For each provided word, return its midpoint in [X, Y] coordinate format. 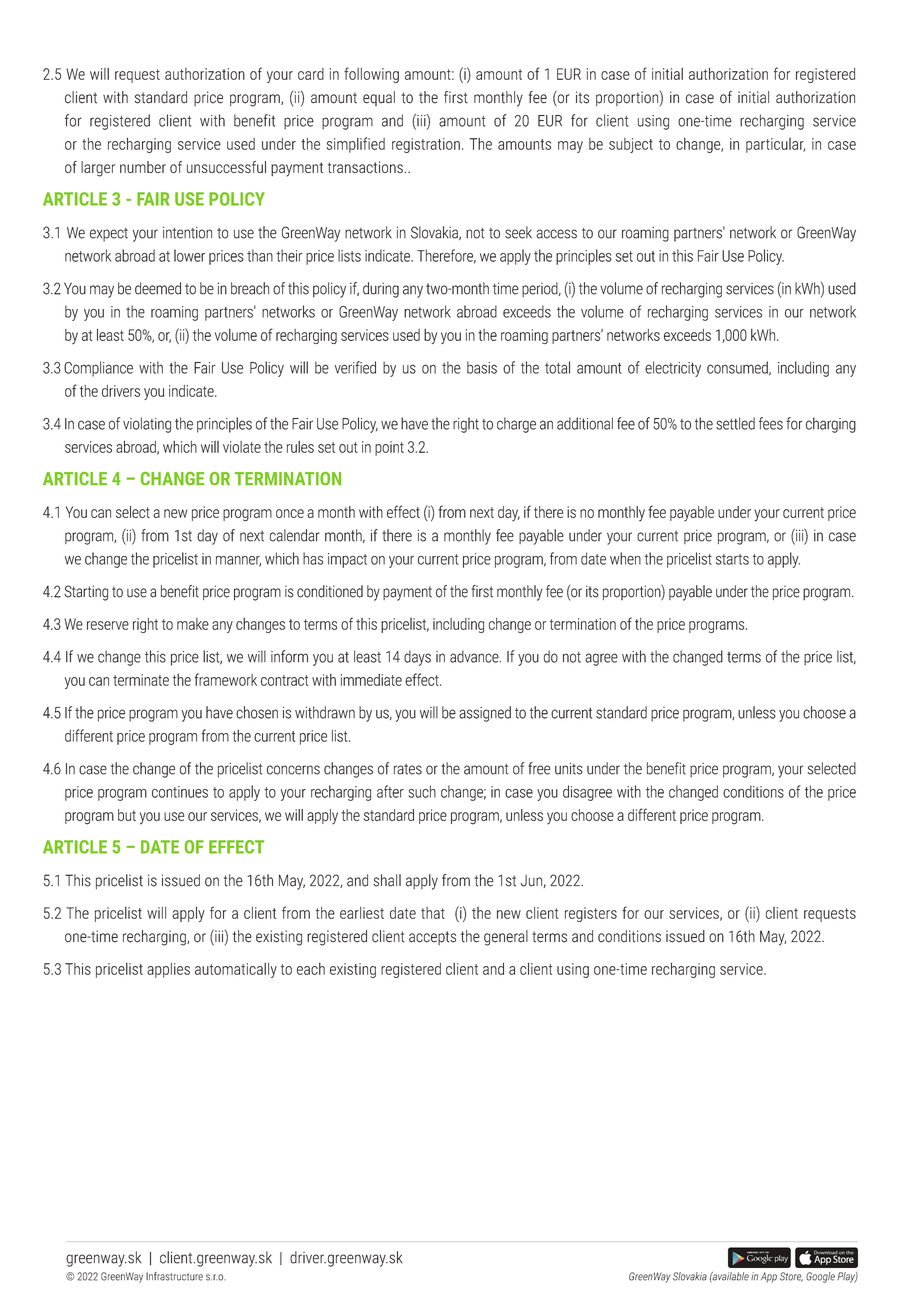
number [143, 167]
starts [732, 559]
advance [475, 656]
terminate [141, 680]
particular [775, 145]
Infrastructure [174, 1276]
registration [426, 145]
